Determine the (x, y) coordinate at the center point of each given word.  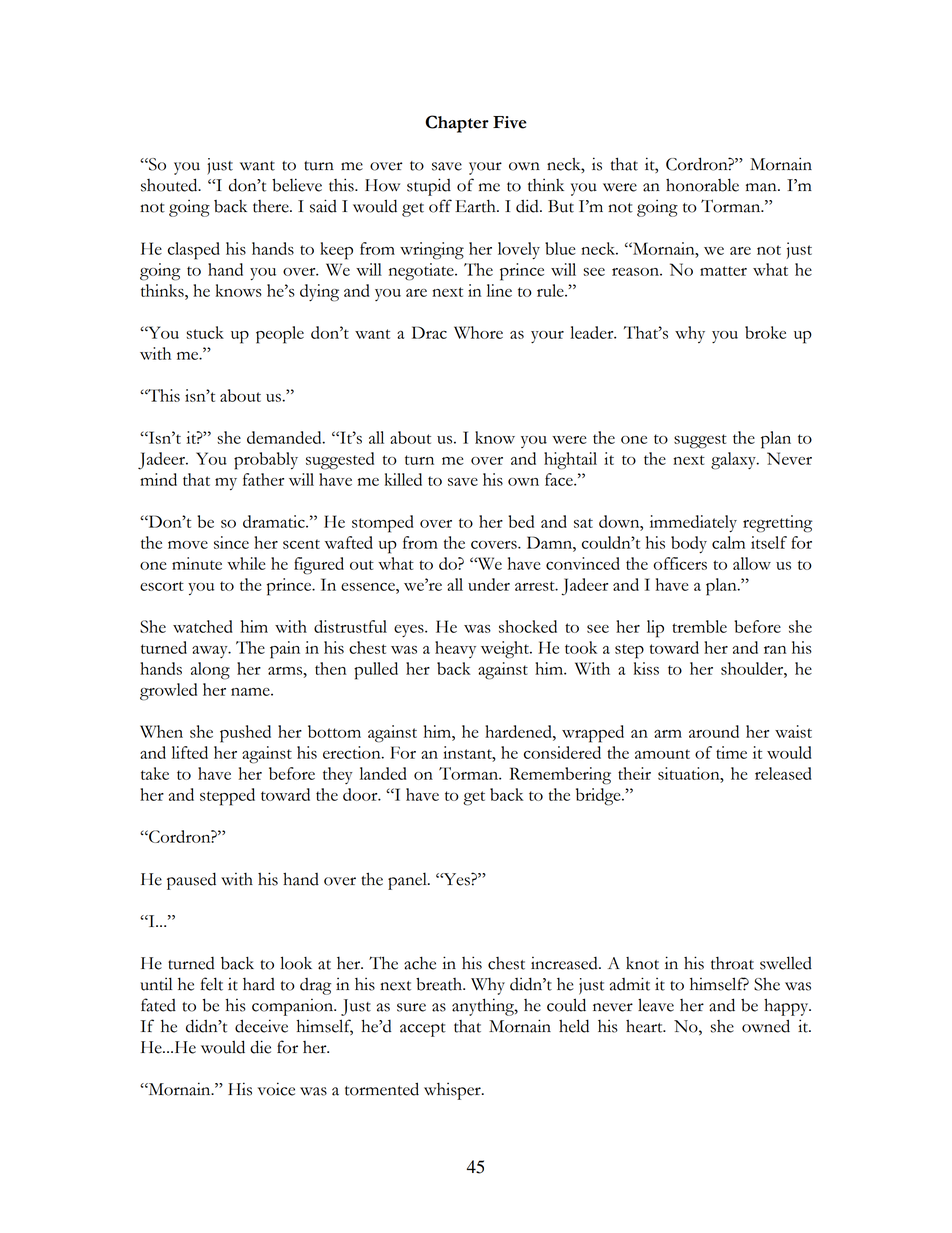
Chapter (457, 124)
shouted (170, 185)
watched (203, 626)
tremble (699, 626)
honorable (702, 185)
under (489, 584)
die (260, 1047)
